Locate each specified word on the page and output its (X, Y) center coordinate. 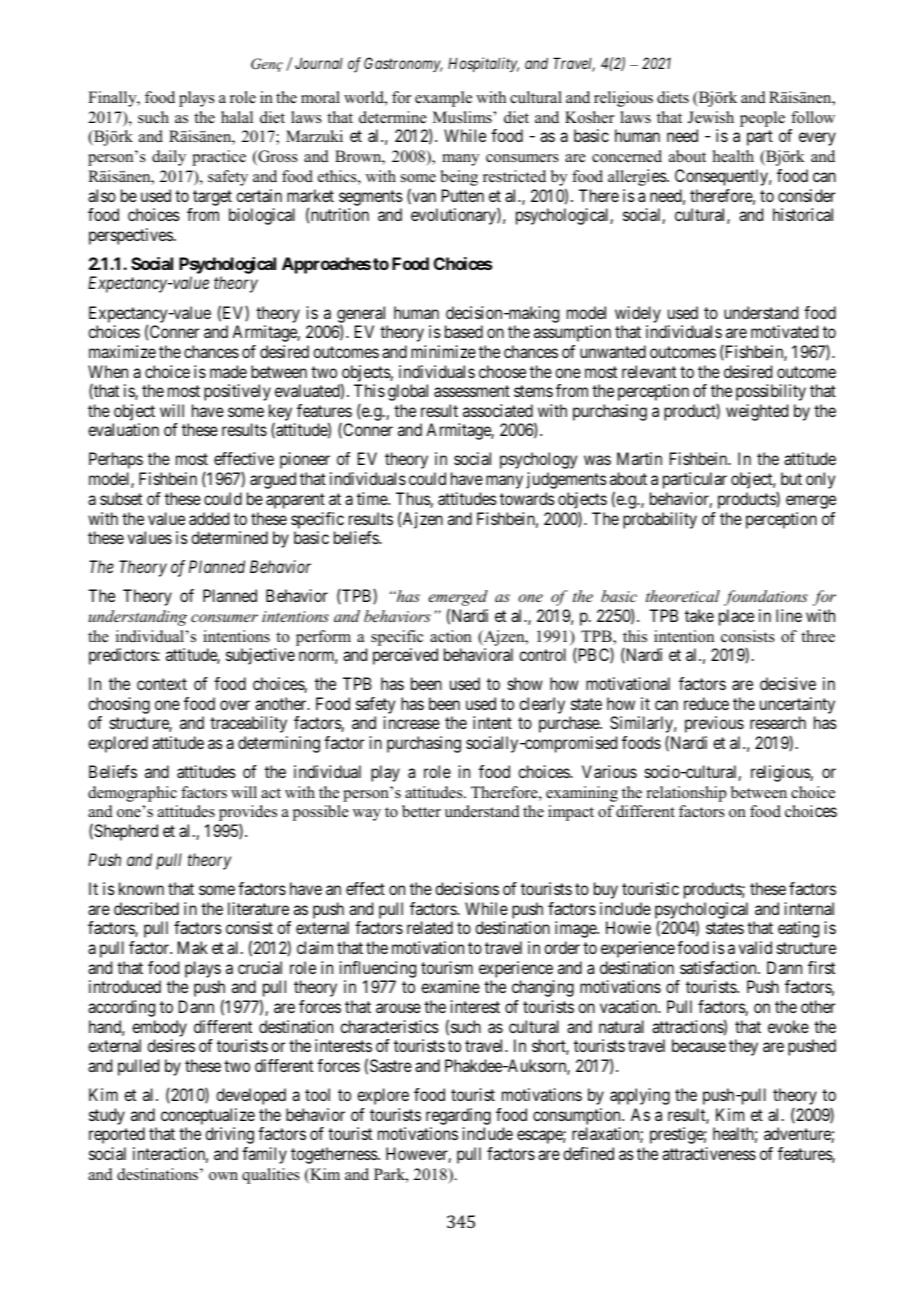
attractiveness (709, 1153)
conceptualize (208, 1118)
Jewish (711, 117)
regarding (458, 1118)
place (736, 617)
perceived (405, 656)
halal (237, 117)
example (443, 99)
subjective (260, 656)
